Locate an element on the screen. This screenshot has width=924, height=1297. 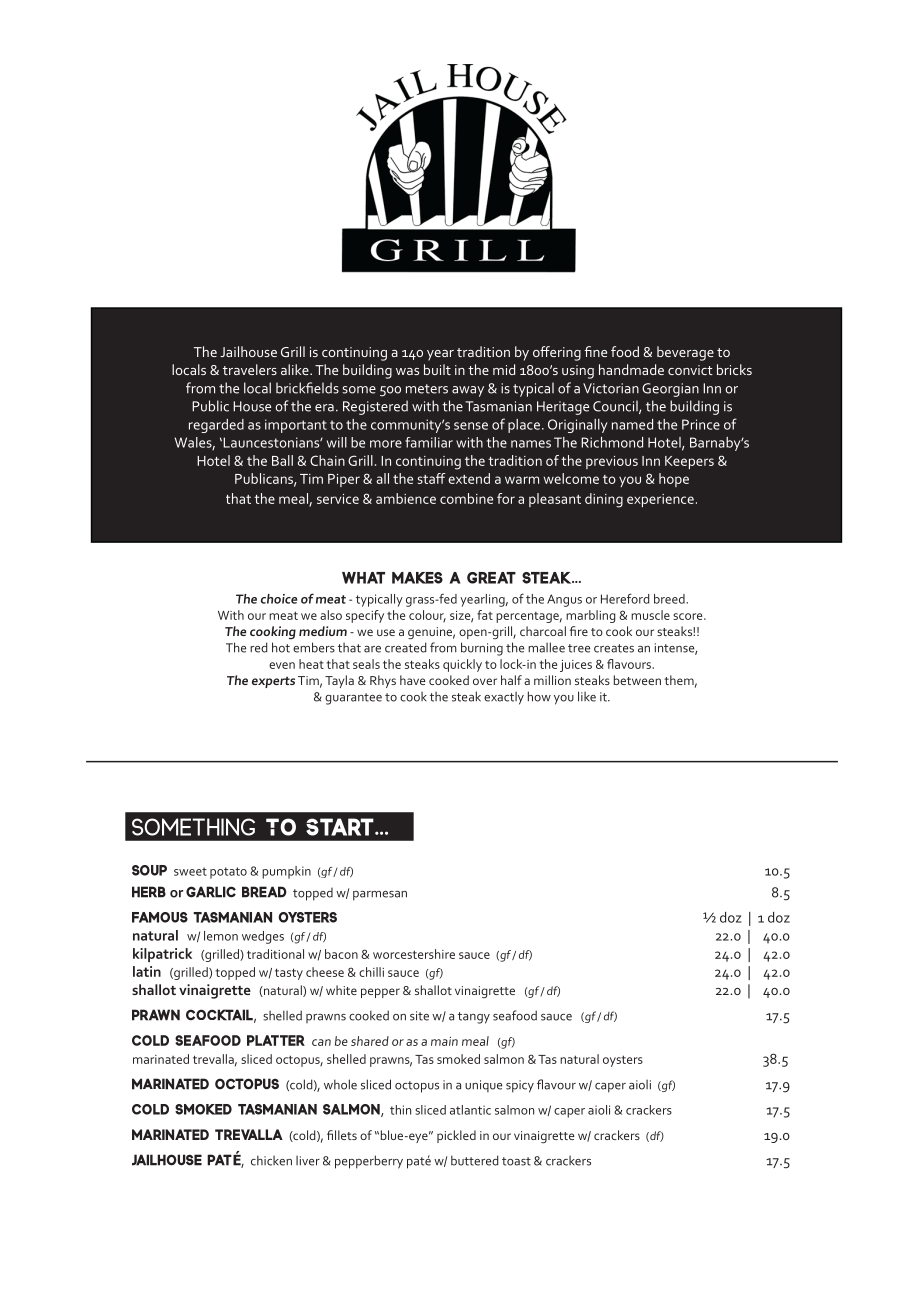
breed is located at coordinates (670, 599).
